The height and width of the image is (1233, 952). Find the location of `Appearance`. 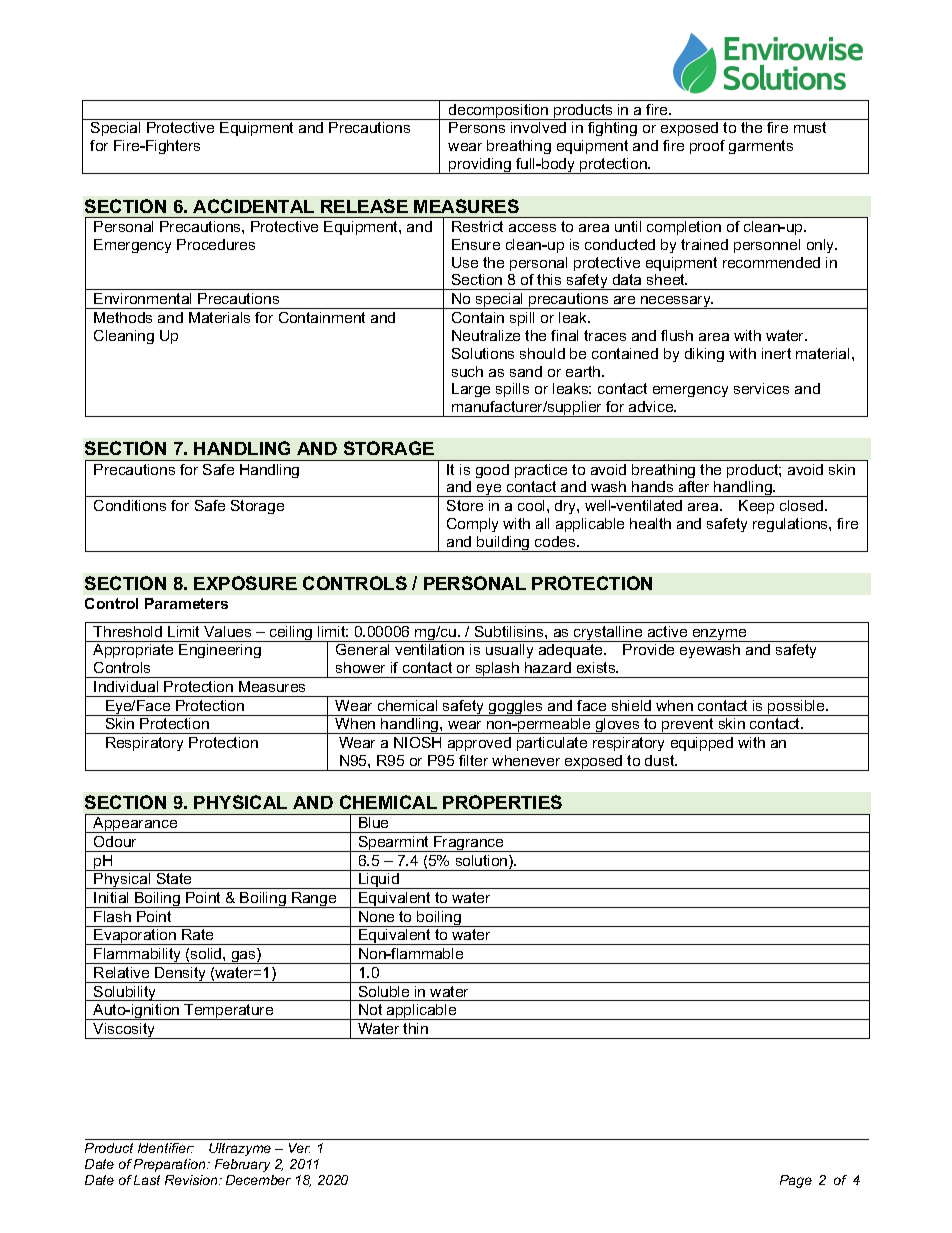

Appearance is located at coordinates (135, 825).
